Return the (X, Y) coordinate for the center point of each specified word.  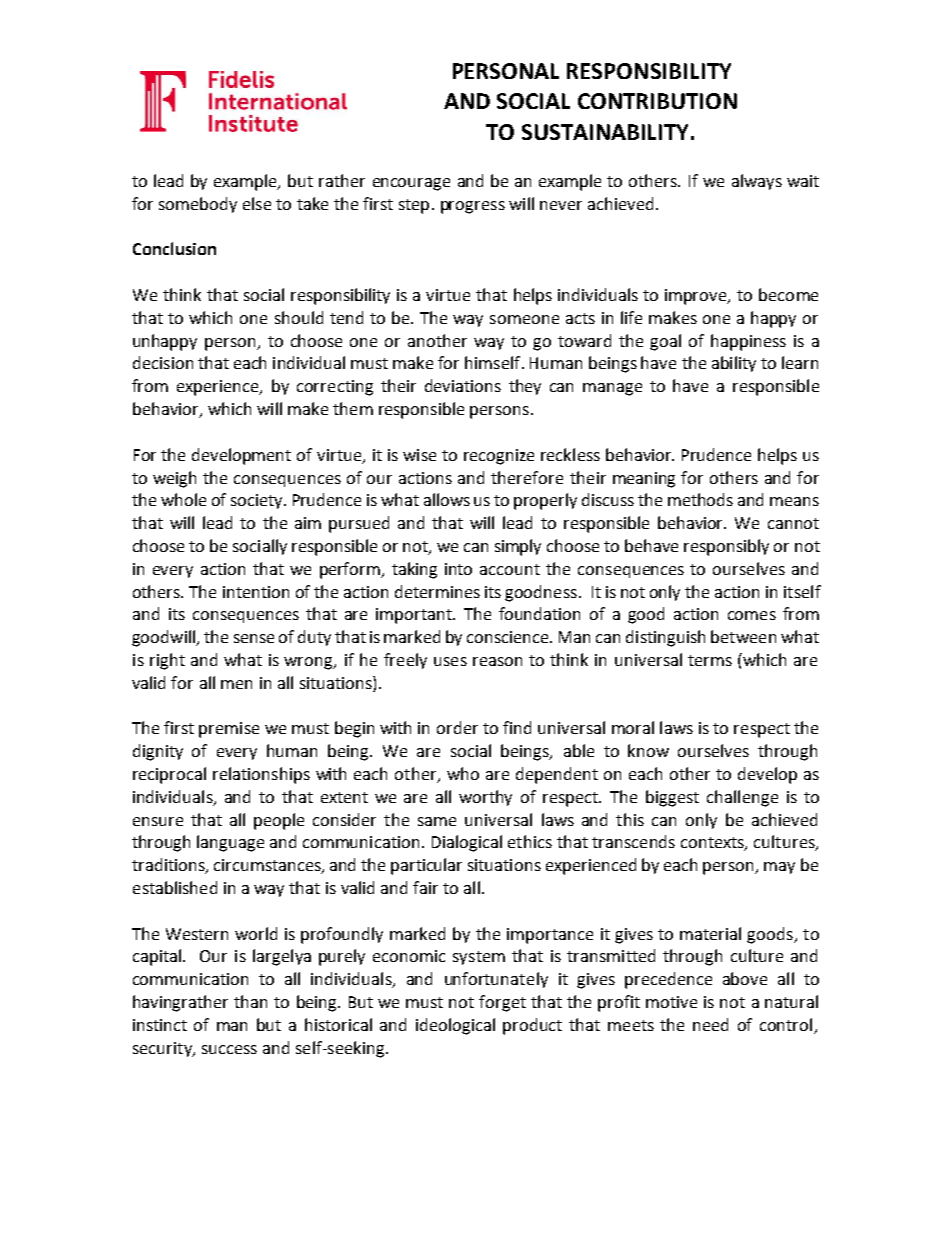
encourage (411, 184)
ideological (455, 1026)
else (257, 203)
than (250, 1001)
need (710, 1024)
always (757, 182)
